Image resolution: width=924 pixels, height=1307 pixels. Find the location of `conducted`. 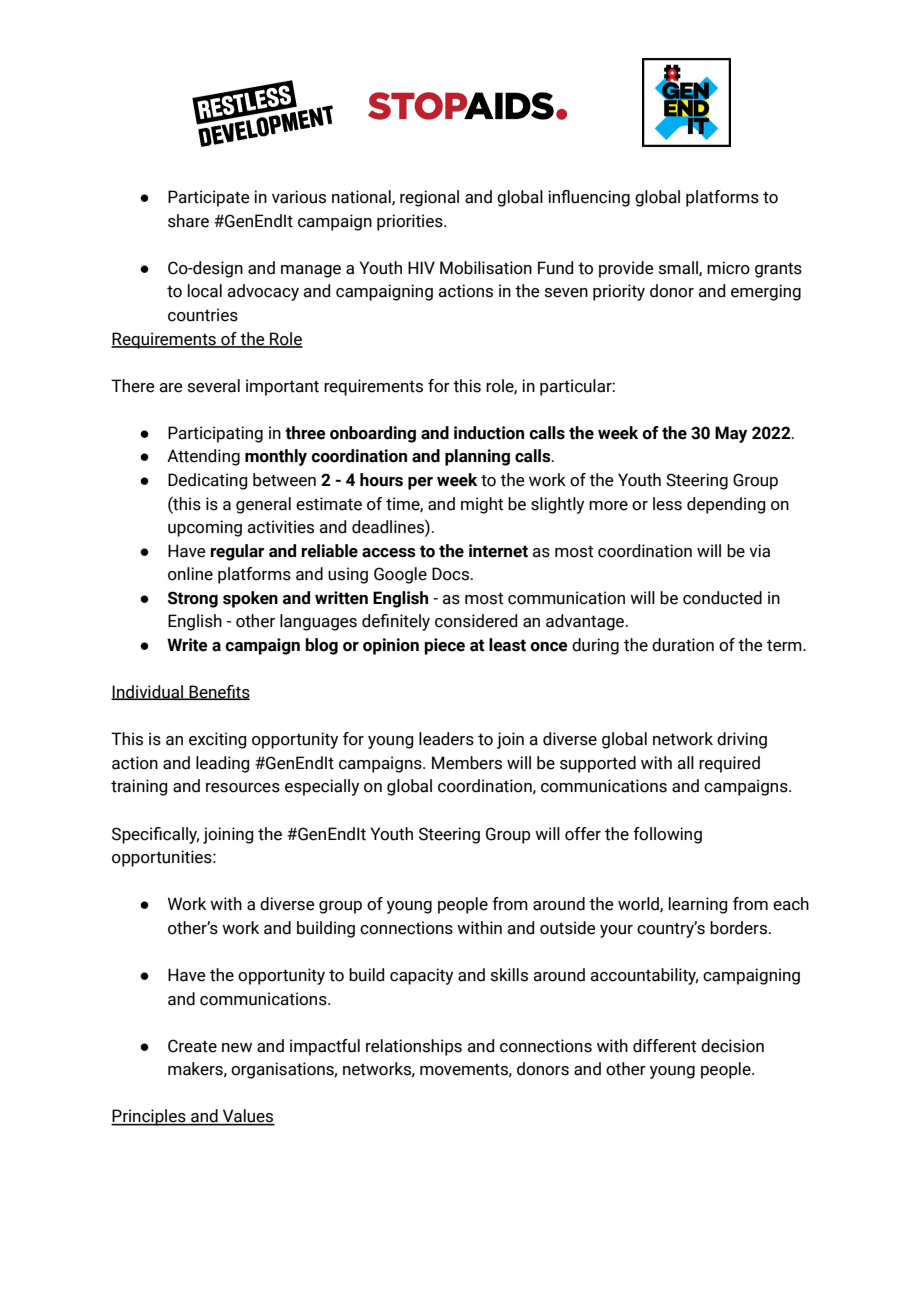

conducted is located at coordinates (722, 598).
